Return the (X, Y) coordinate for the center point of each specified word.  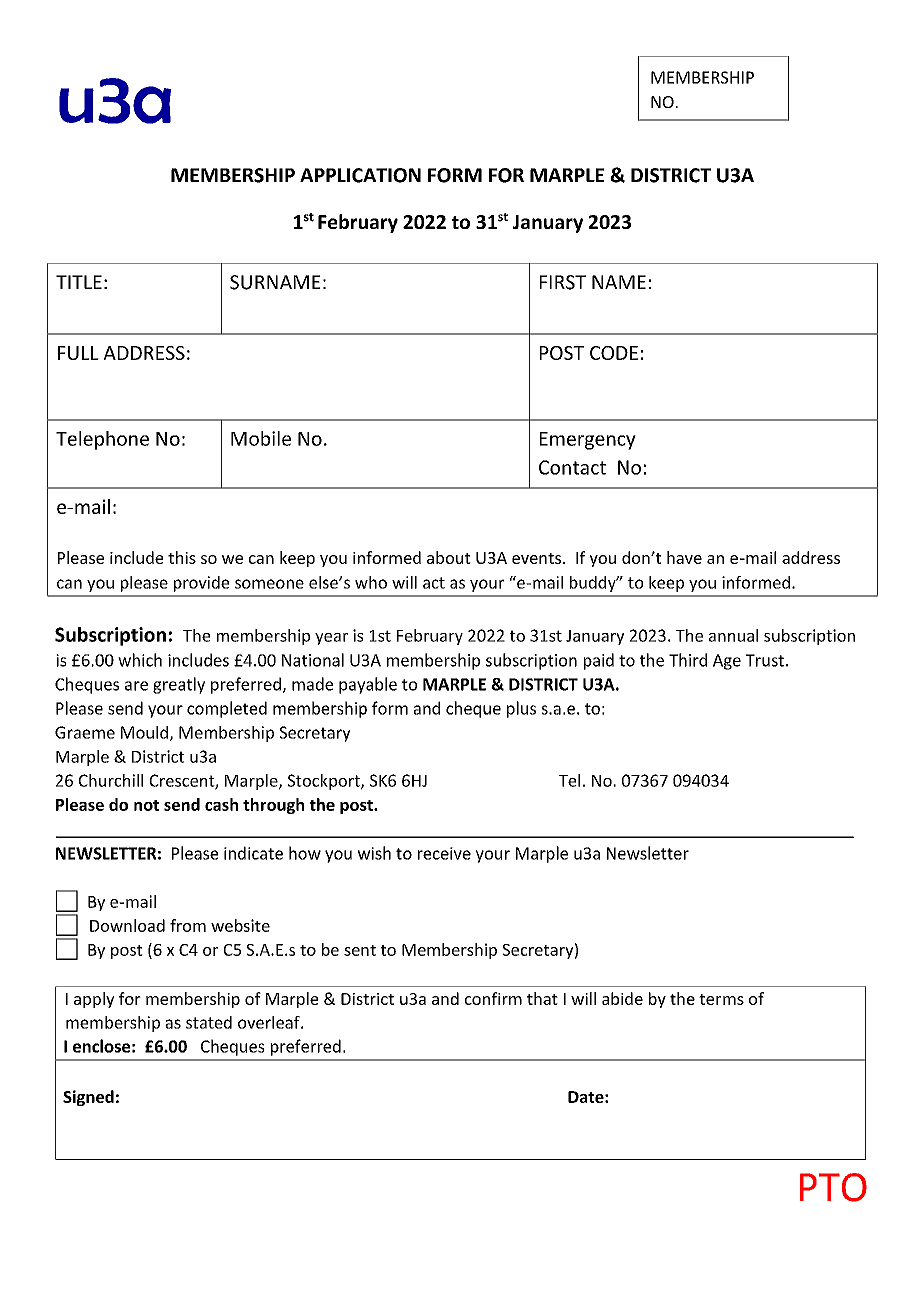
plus (521, 709)
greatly (179, 685)
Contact (572, 467)
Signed (88, 1098)
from (188, 925)
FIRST (563, 282)
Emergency (588, 441)
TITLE (79, 282)
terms (721, 999)
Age (727, 662)
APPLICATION (360, 175)
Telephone (102, 440)
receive (444, 853)
